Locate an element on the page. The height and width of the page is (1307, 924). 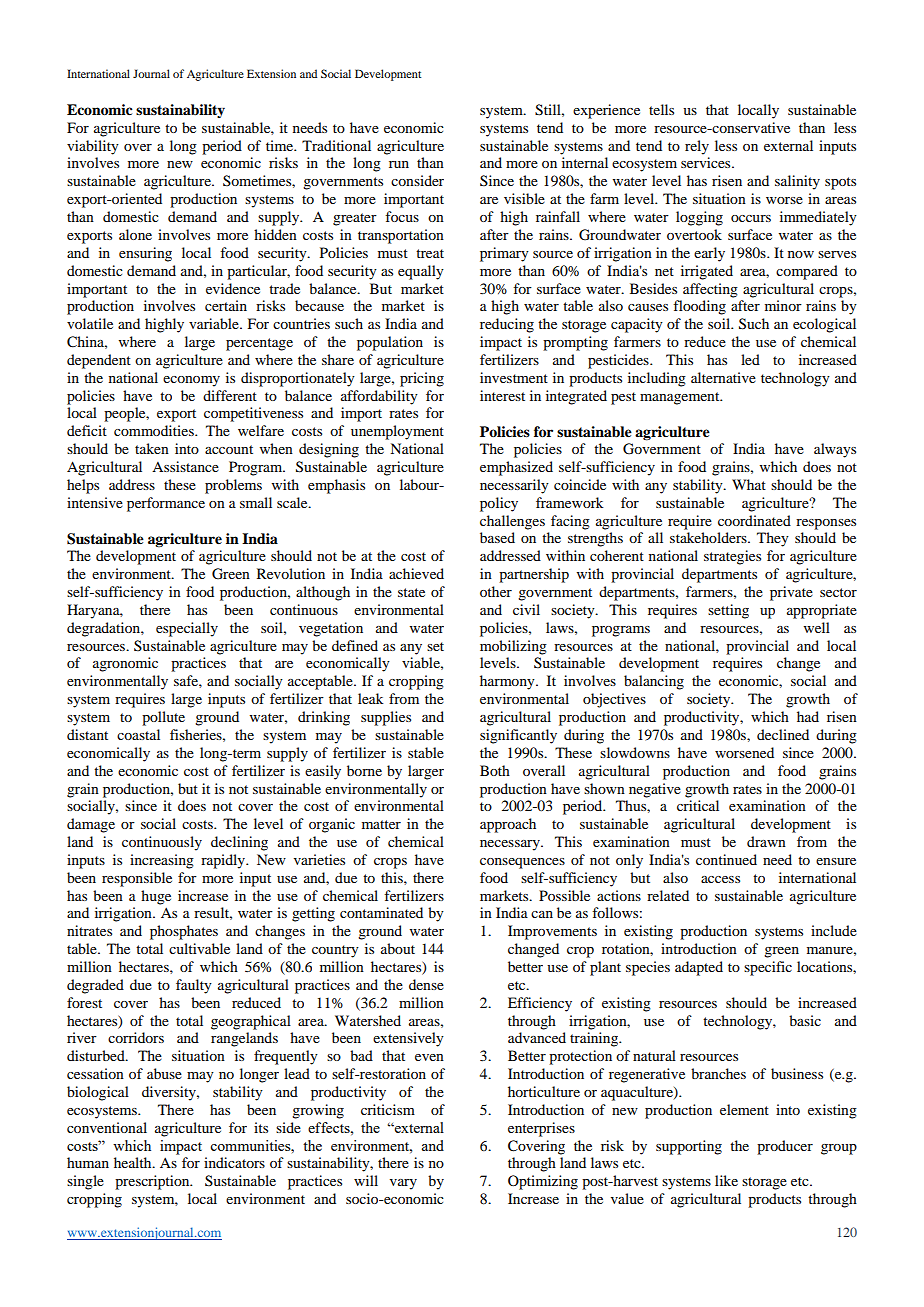
alternative is located at coordinates (723, 377).
